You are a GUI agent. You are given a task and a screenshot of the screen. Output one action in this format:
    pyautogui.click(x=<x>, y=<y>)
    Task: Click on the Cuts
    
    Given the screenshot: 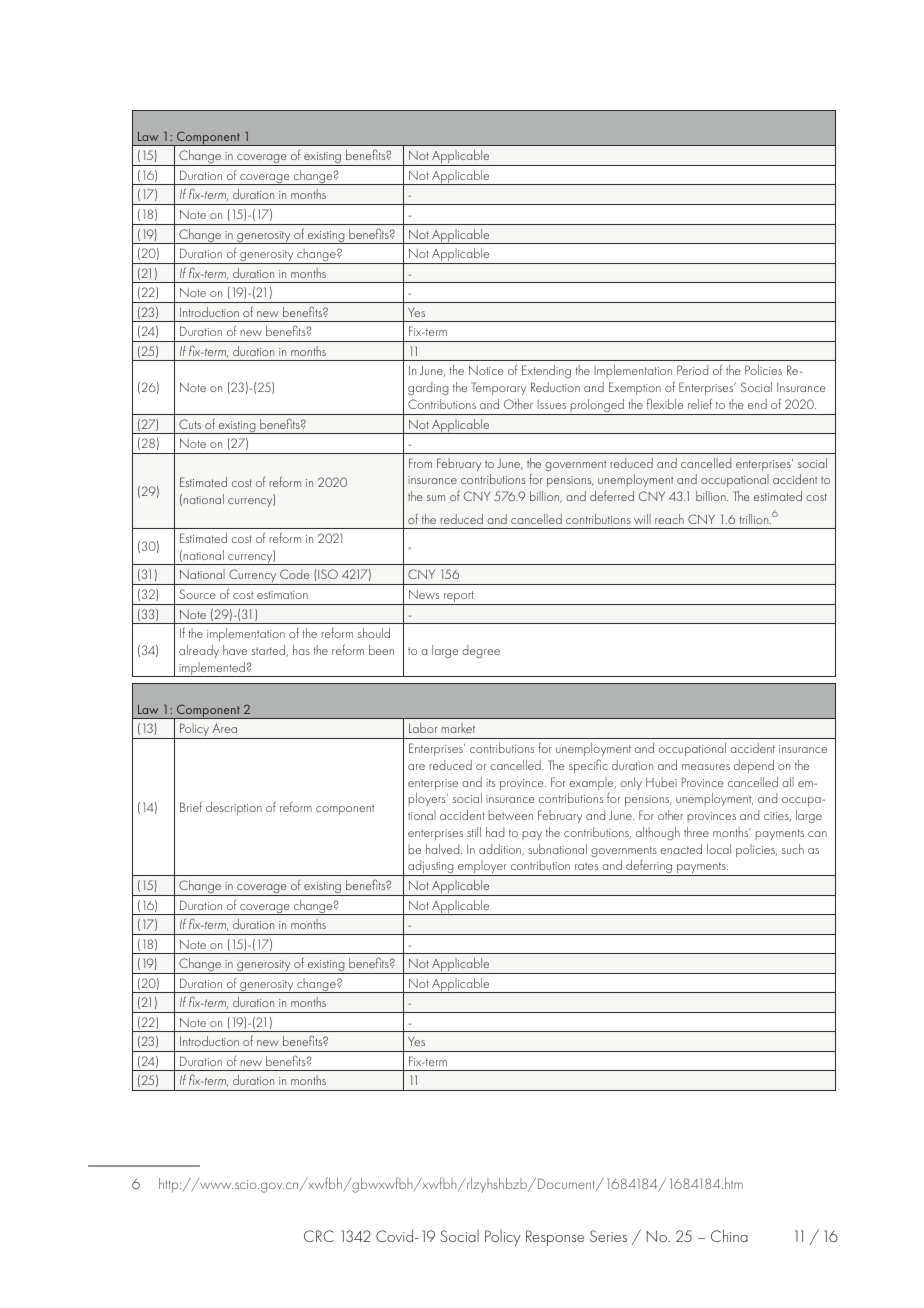 What is the action you would take?
    pyautogui.click(x=190, y=424)
